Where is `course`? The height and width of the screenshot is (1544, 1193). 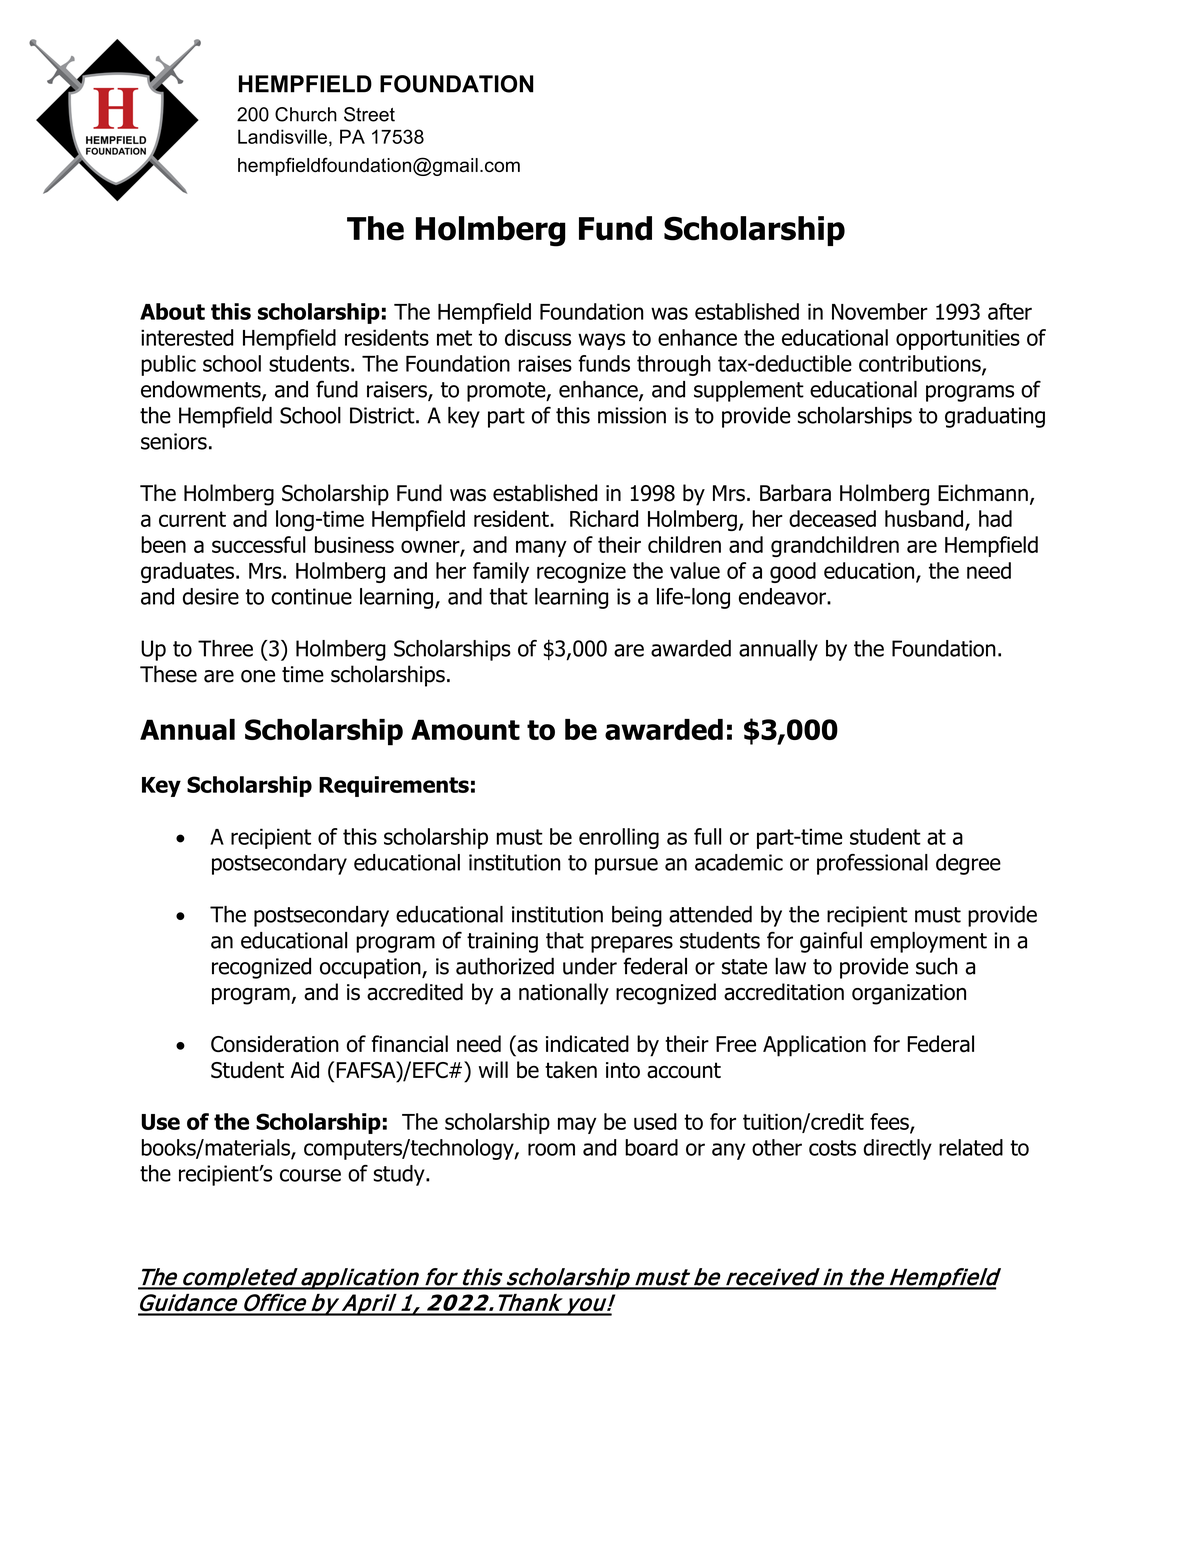
course is located at coordinates (310, 1175).
